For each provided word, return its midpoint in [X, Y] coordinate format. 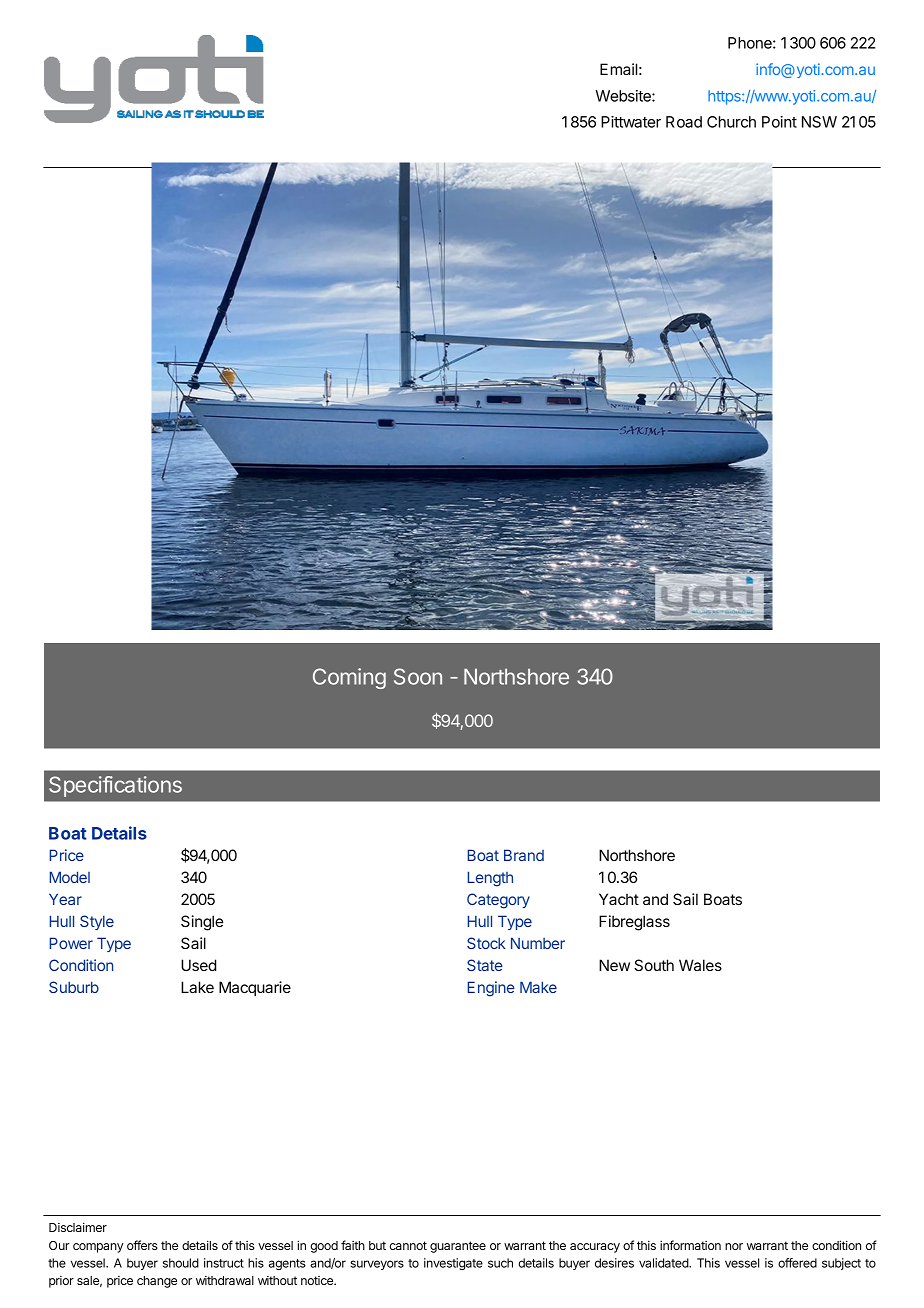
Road [684, 122]
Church [731, 122]
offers [142, 1245]
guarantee [458, 1247]
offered [797, 1263]
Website [624, 96]
